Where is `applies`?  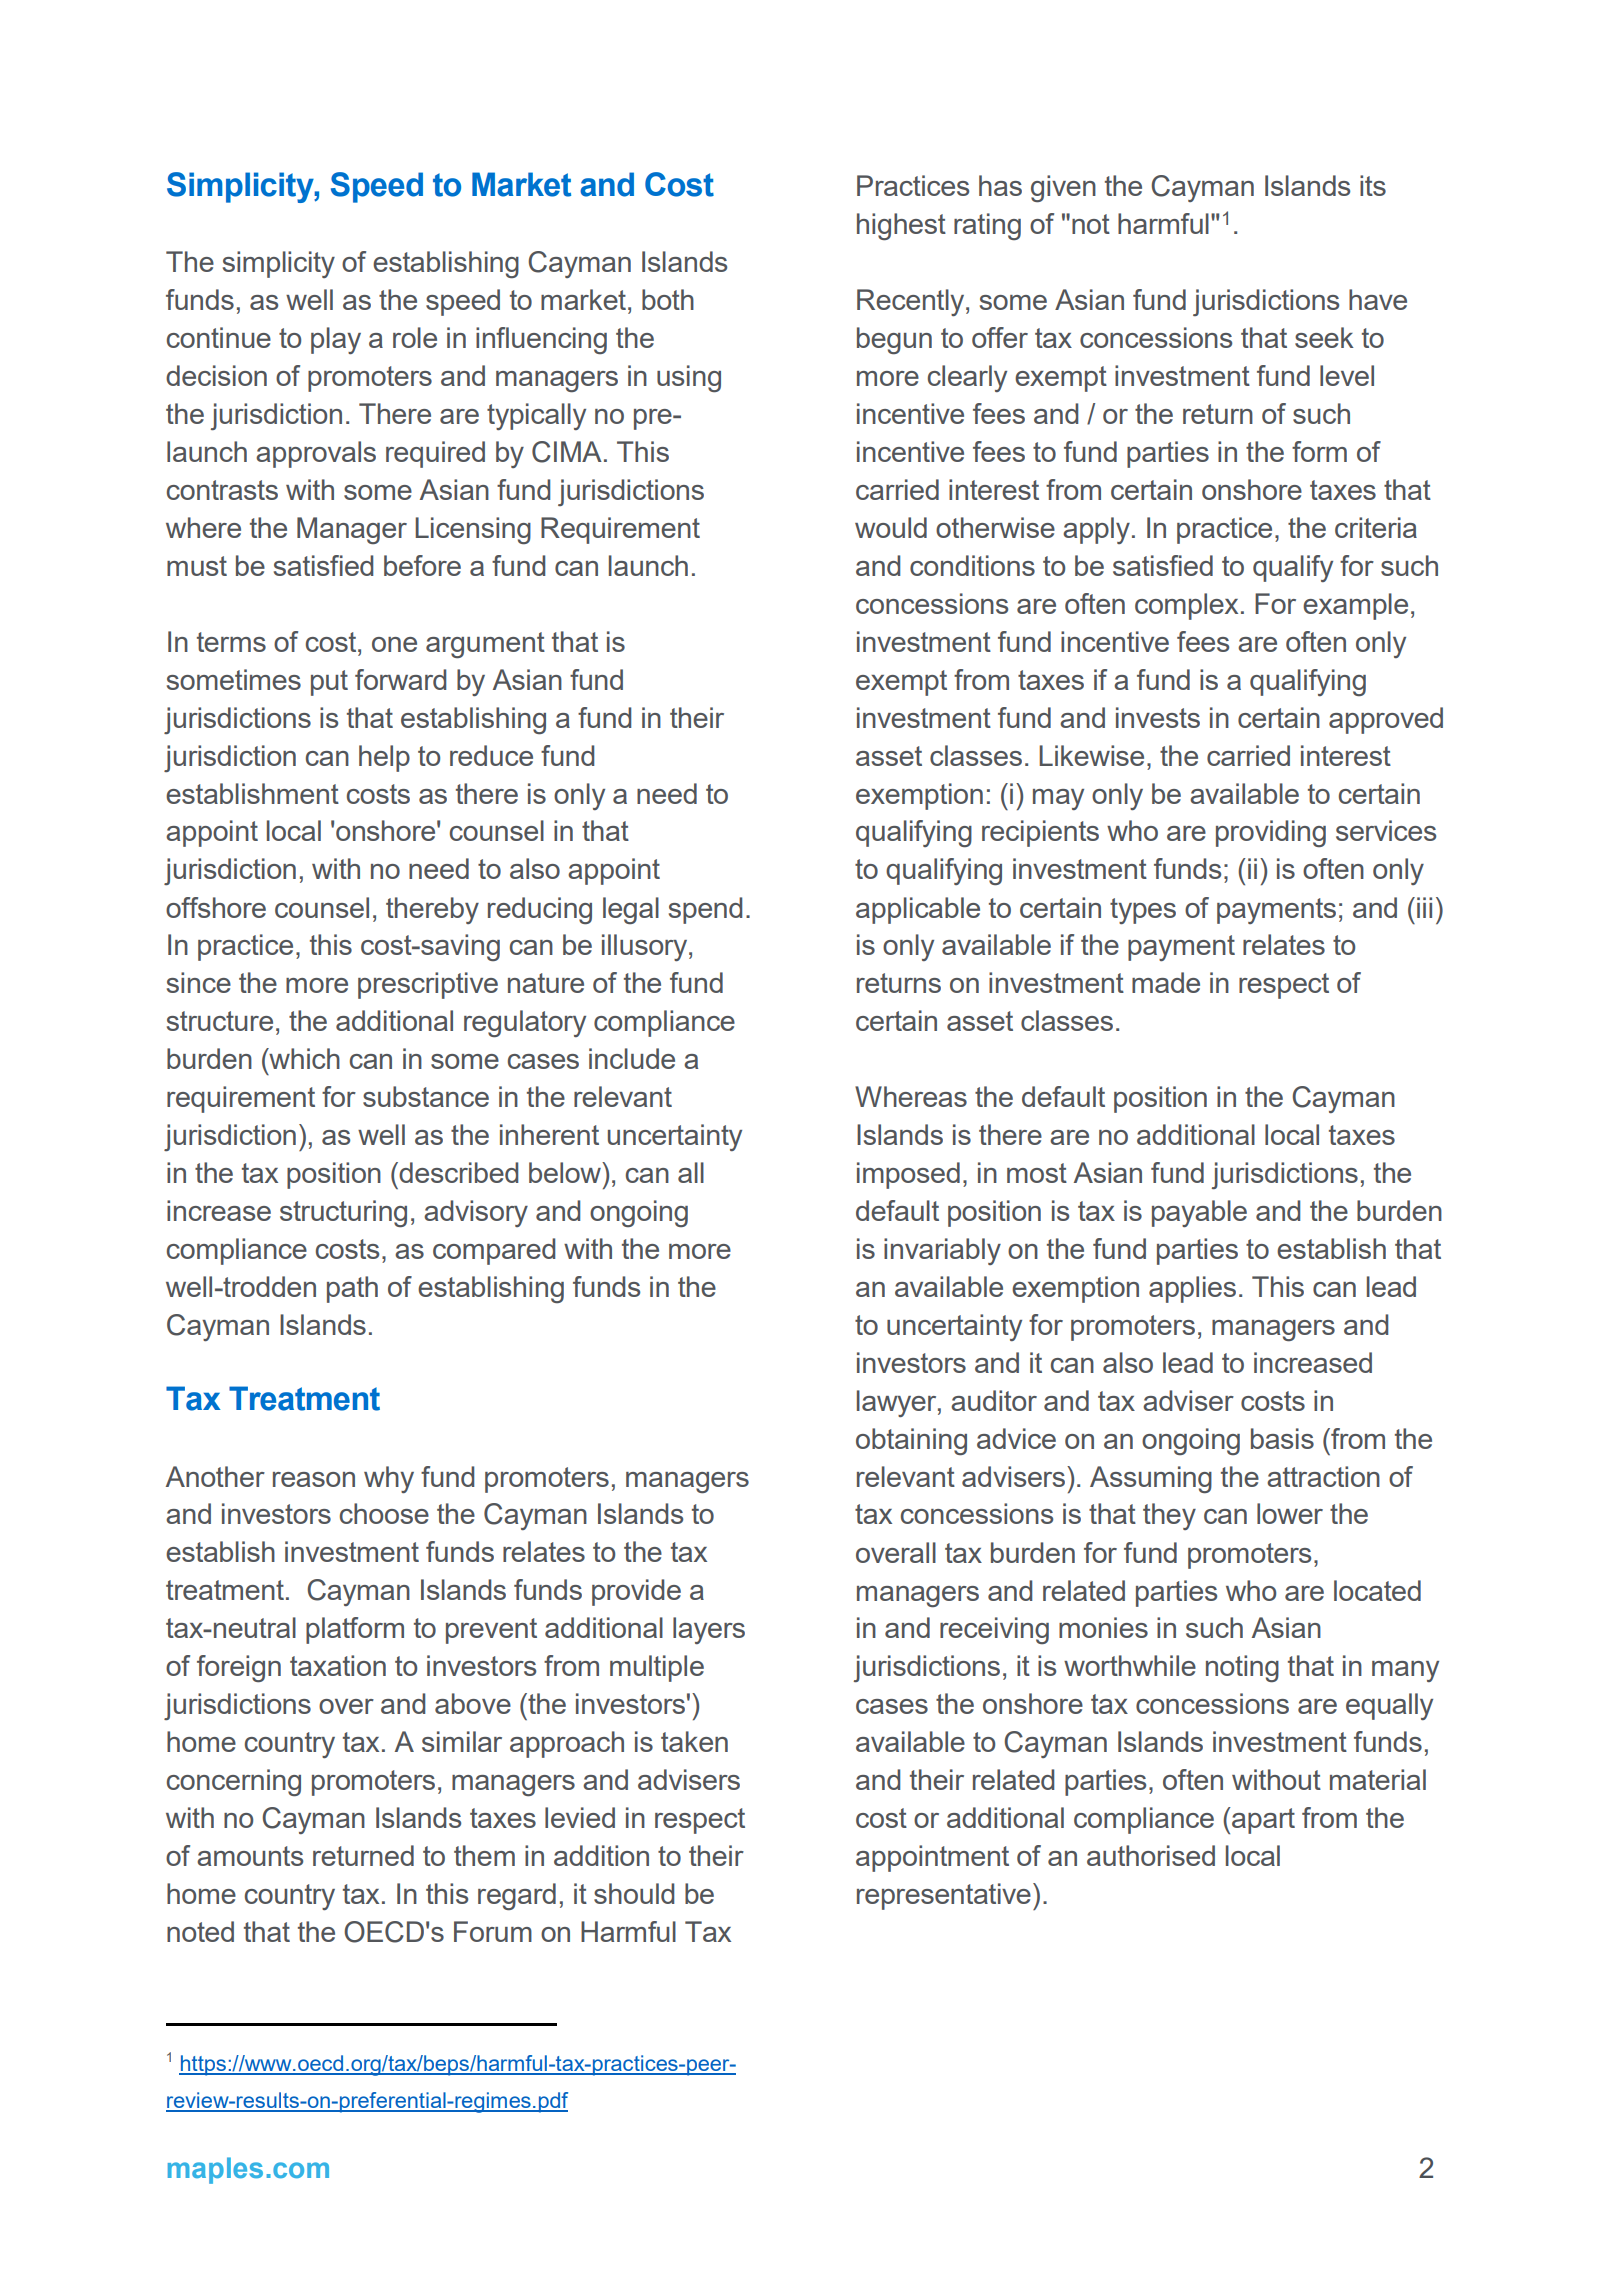 applies is located at coordinates (1192, 1289).
